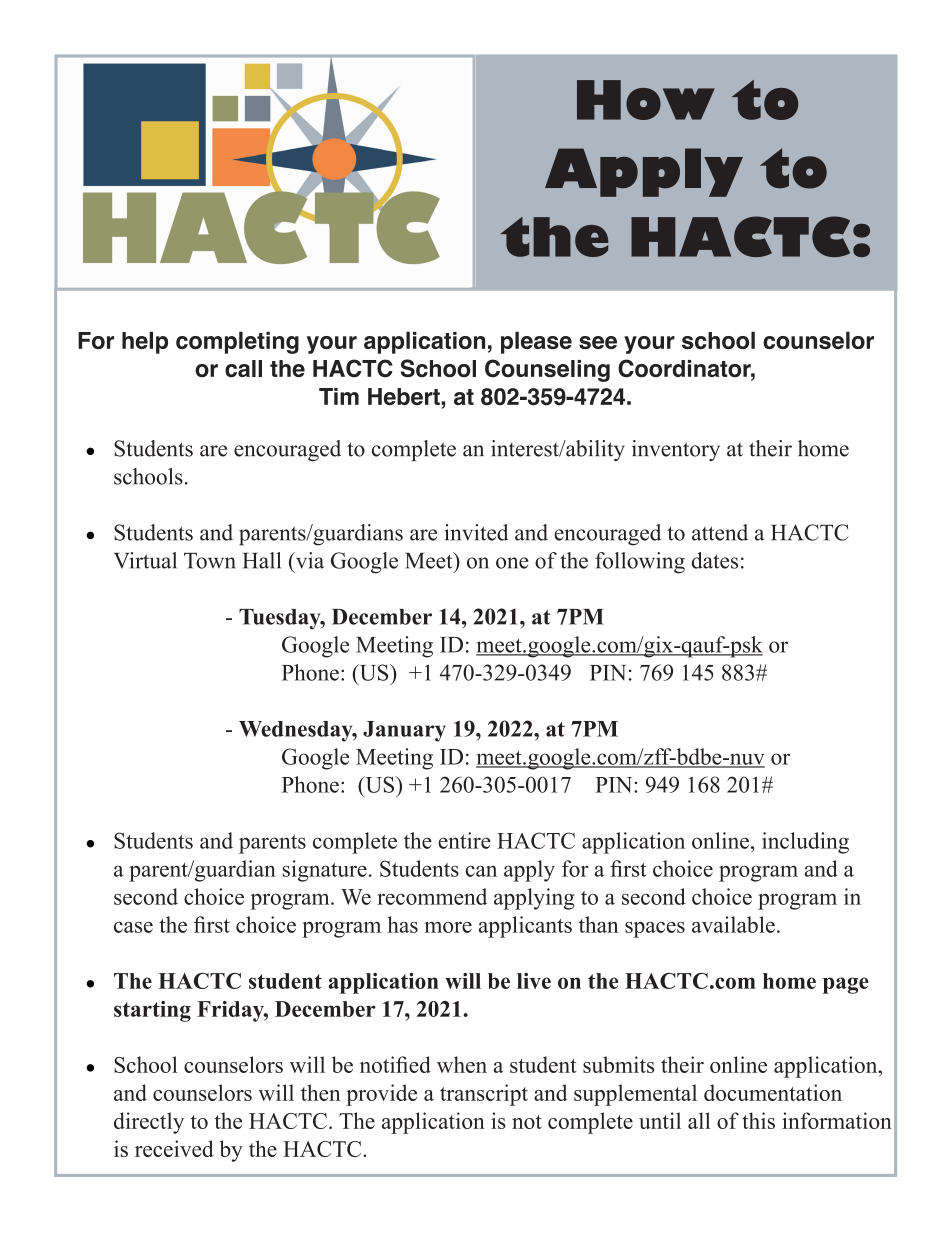  I want to click on transcript, so click(484, 1095).
